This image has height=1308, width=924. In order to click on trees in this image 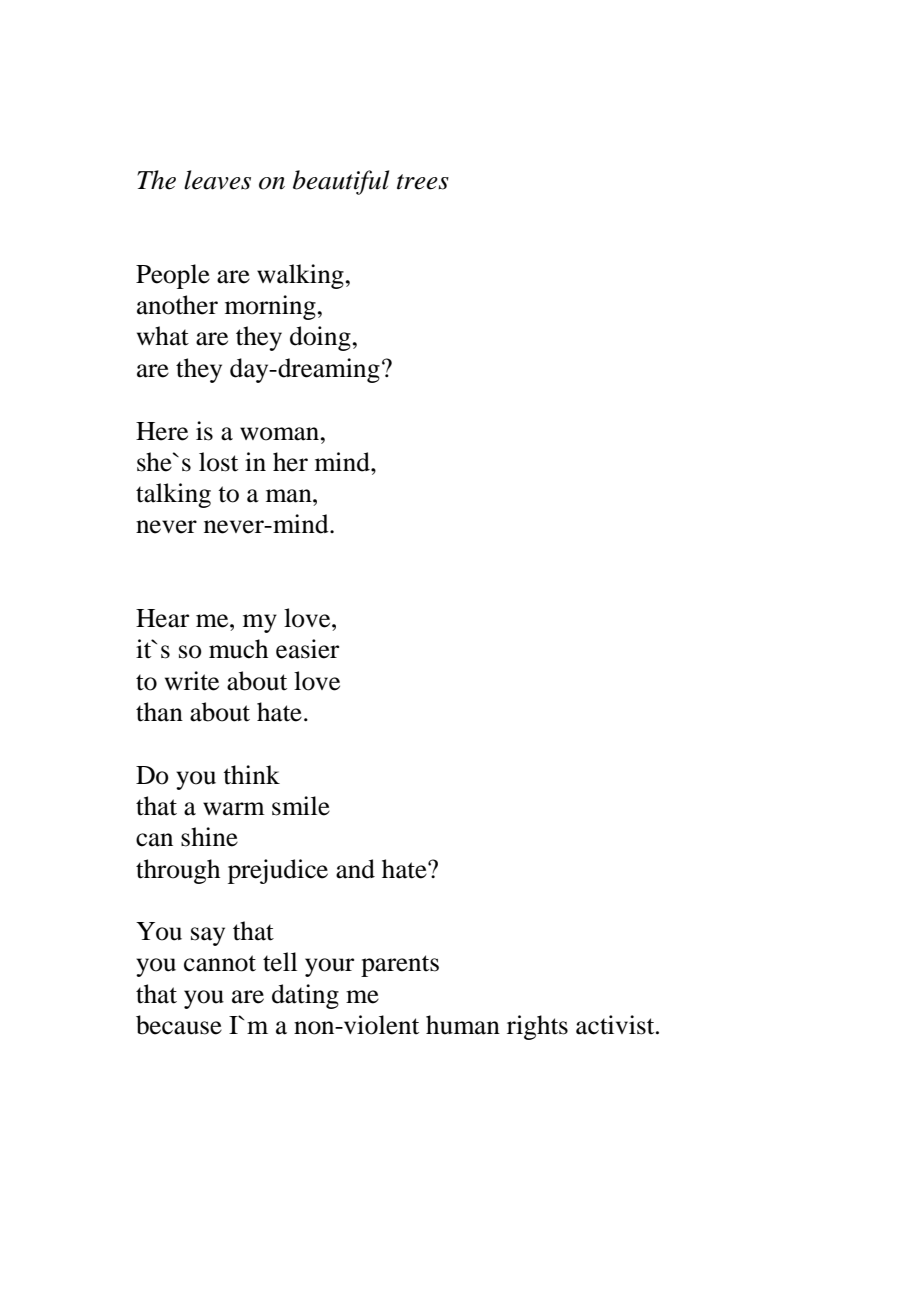, I will do `click(423, 182)`.
